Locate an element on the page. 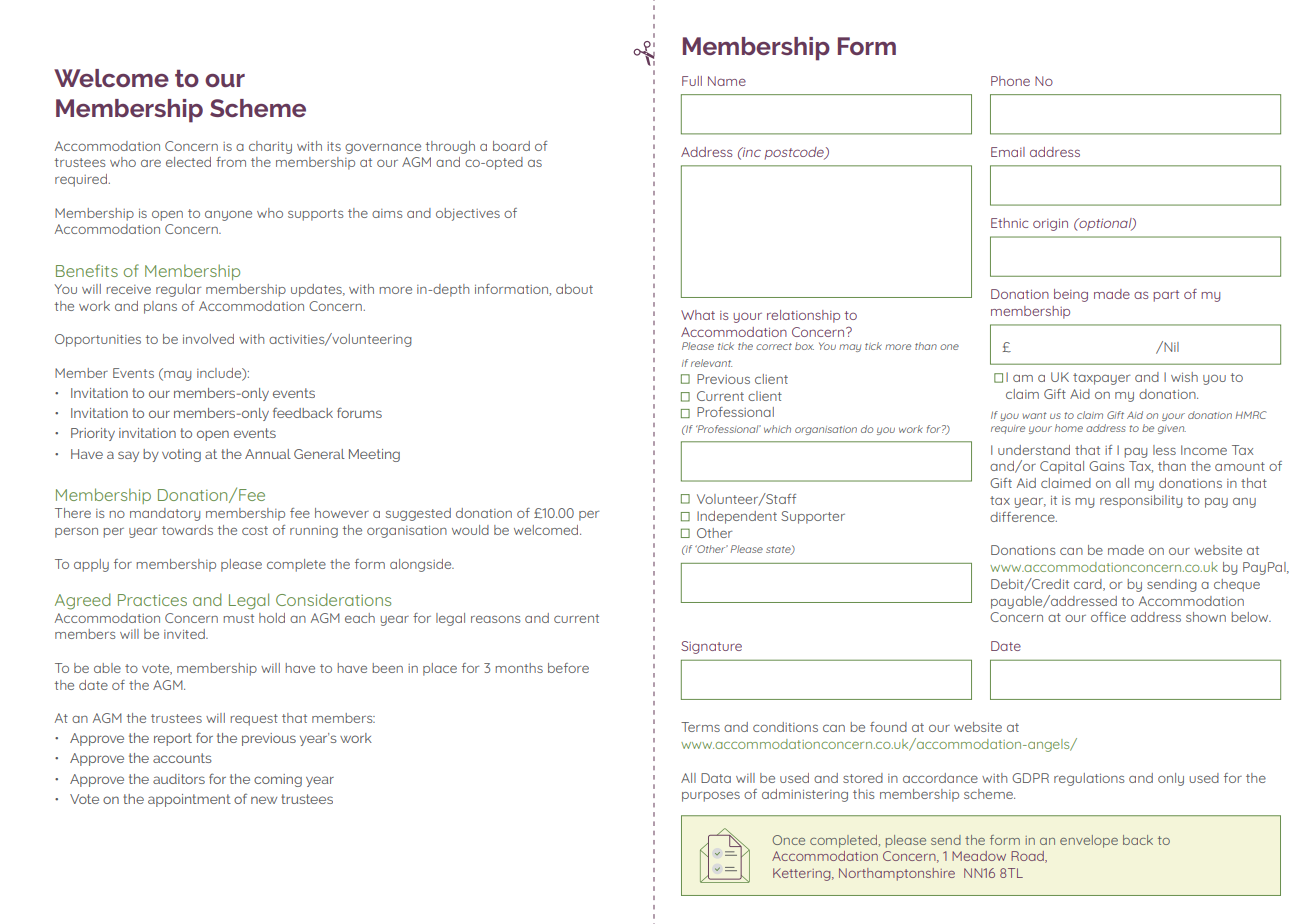 The image size is (1308, 924). being is located at coordinates (1071, 295).
